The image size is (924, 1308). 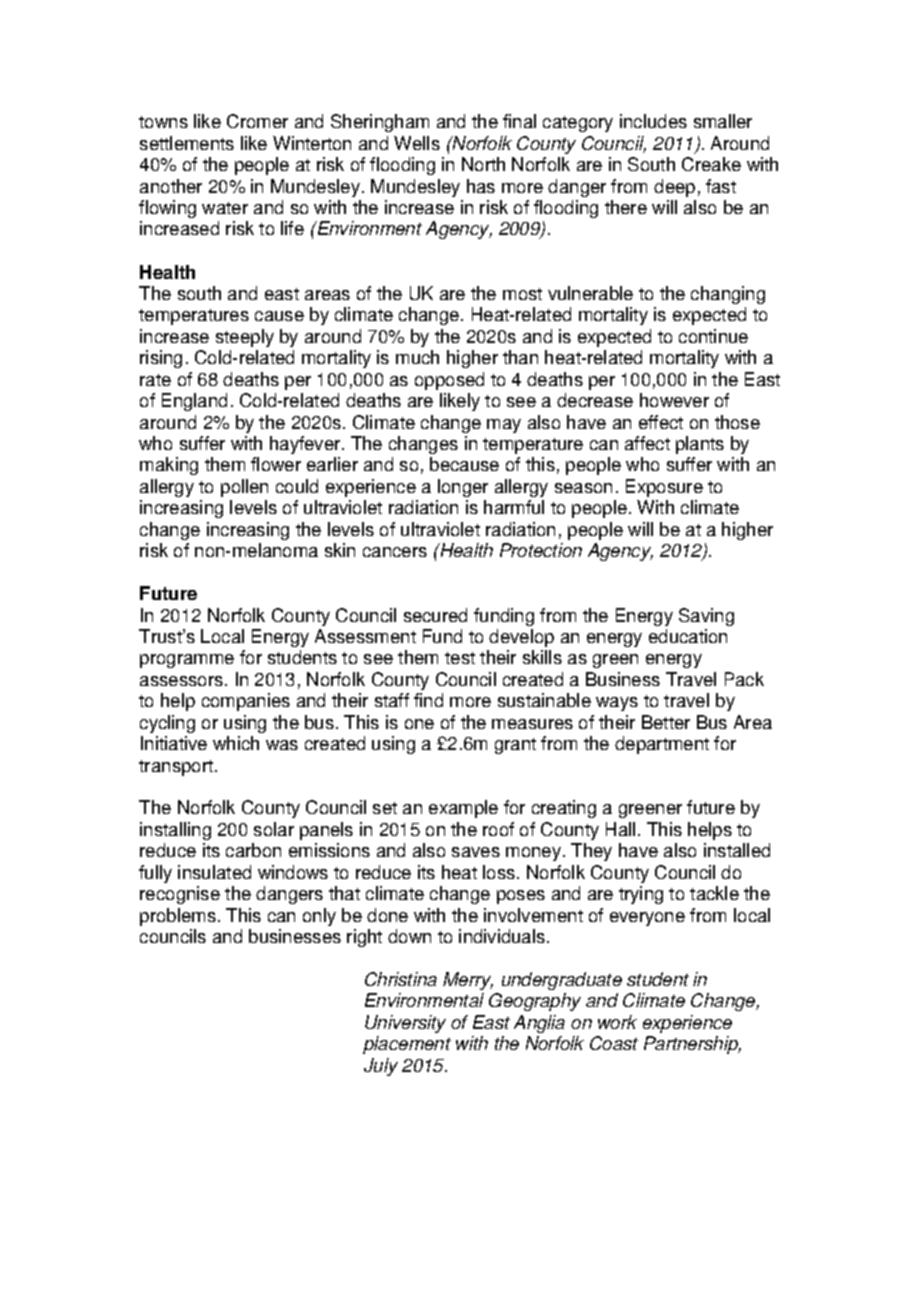 I want to click on however, so click(x=674, y=400).
